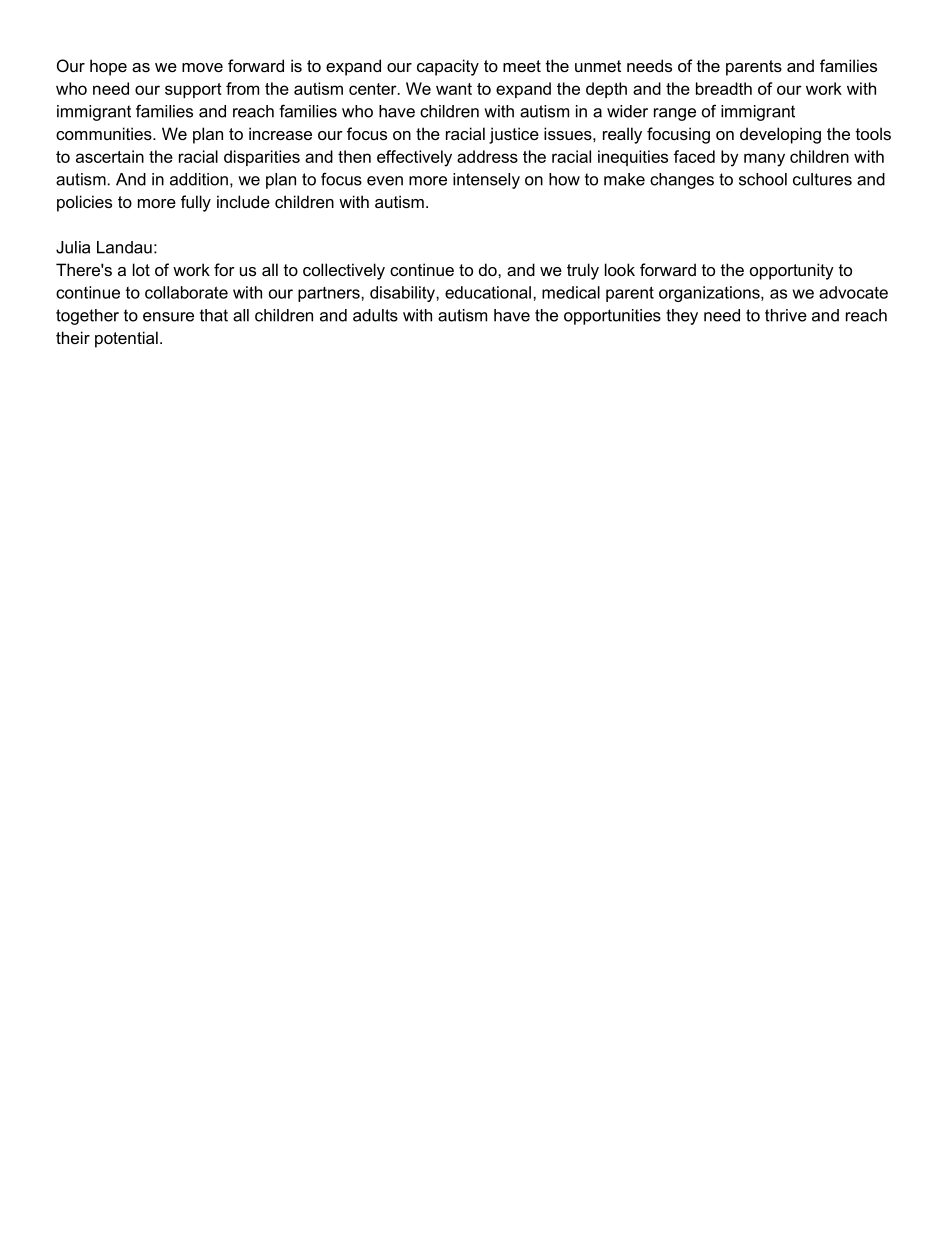 This screenshot has width=952, height=1233. What do you see at coordinates (448, 67) in the screenshot?
I see `capacity` at bounding box center [448, 67].
